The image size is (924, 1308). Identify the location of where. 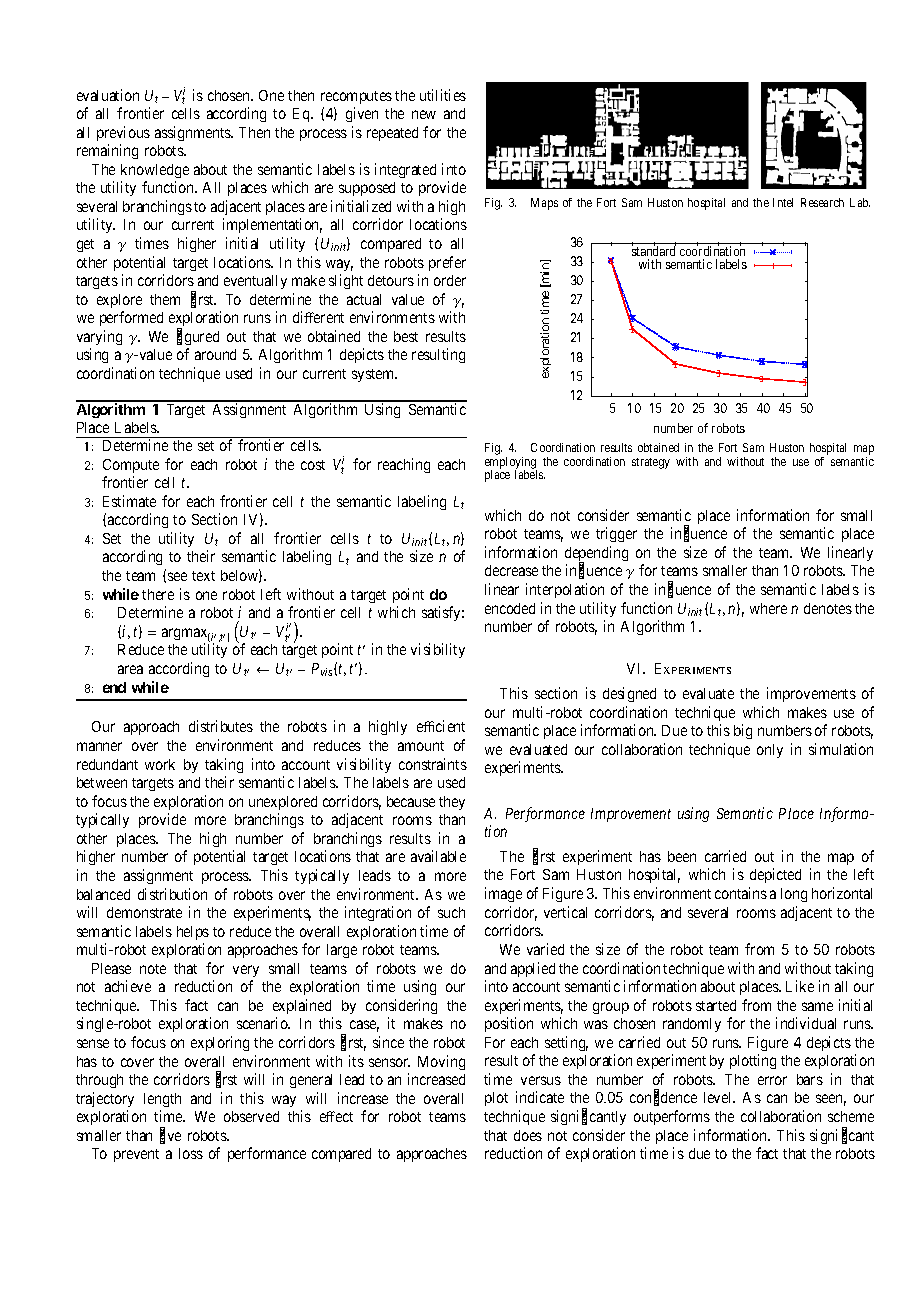
(768, 608).
